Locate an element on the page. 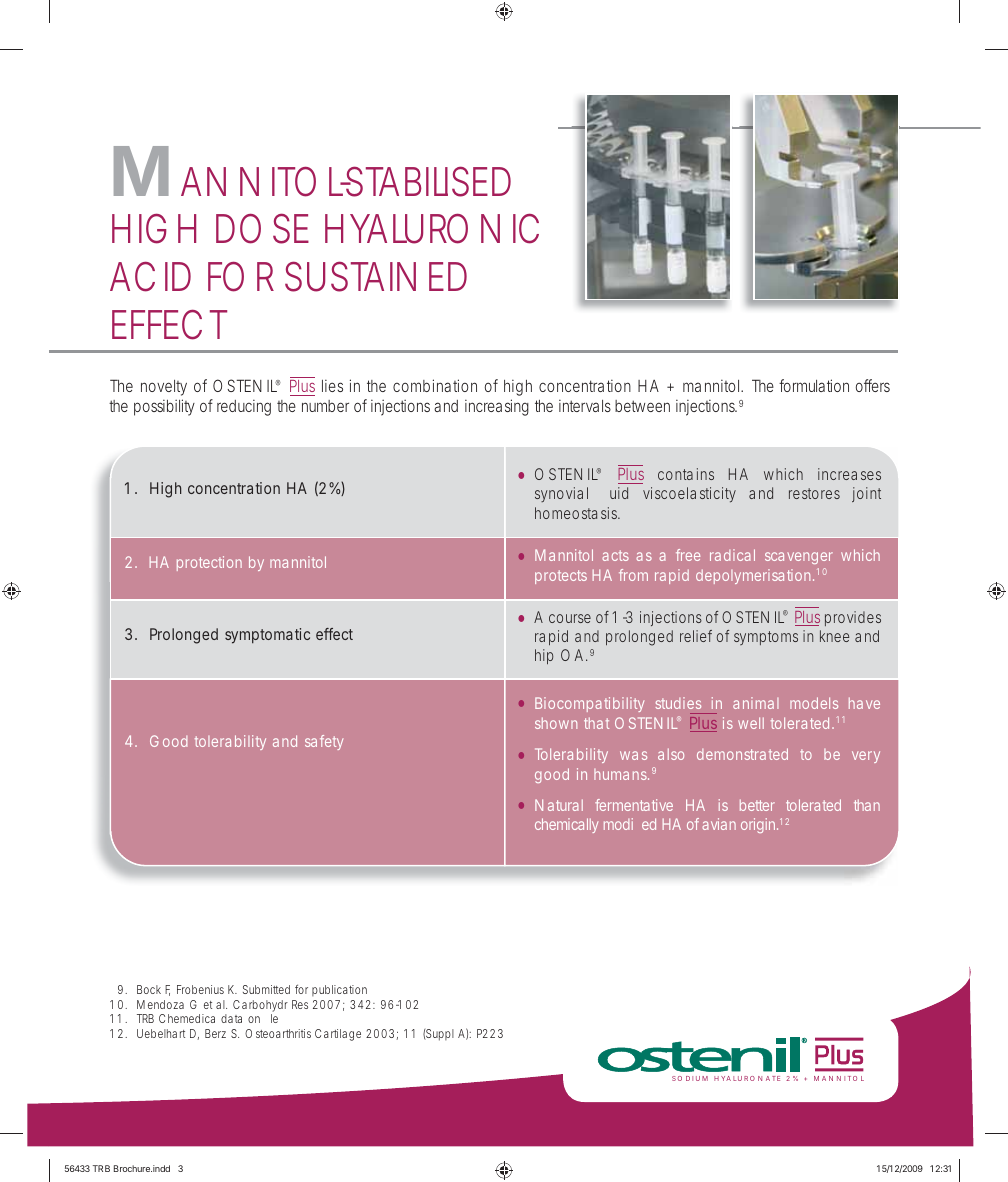 This image has width=1008, height=1182. offers is located at coordinates (873, 385).
